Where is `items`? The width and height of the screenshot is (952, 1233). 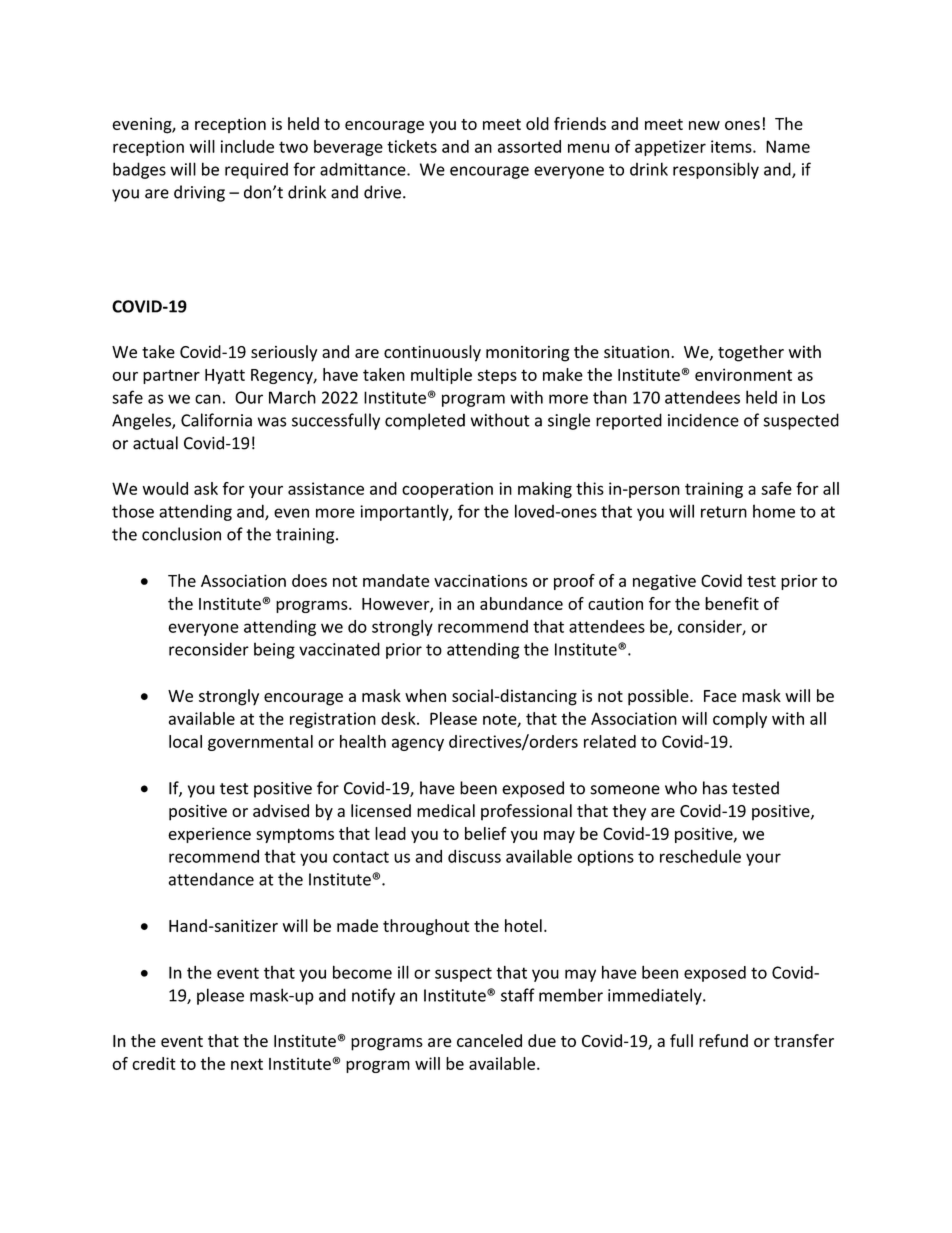
items is located at coordinates (732, 146).
